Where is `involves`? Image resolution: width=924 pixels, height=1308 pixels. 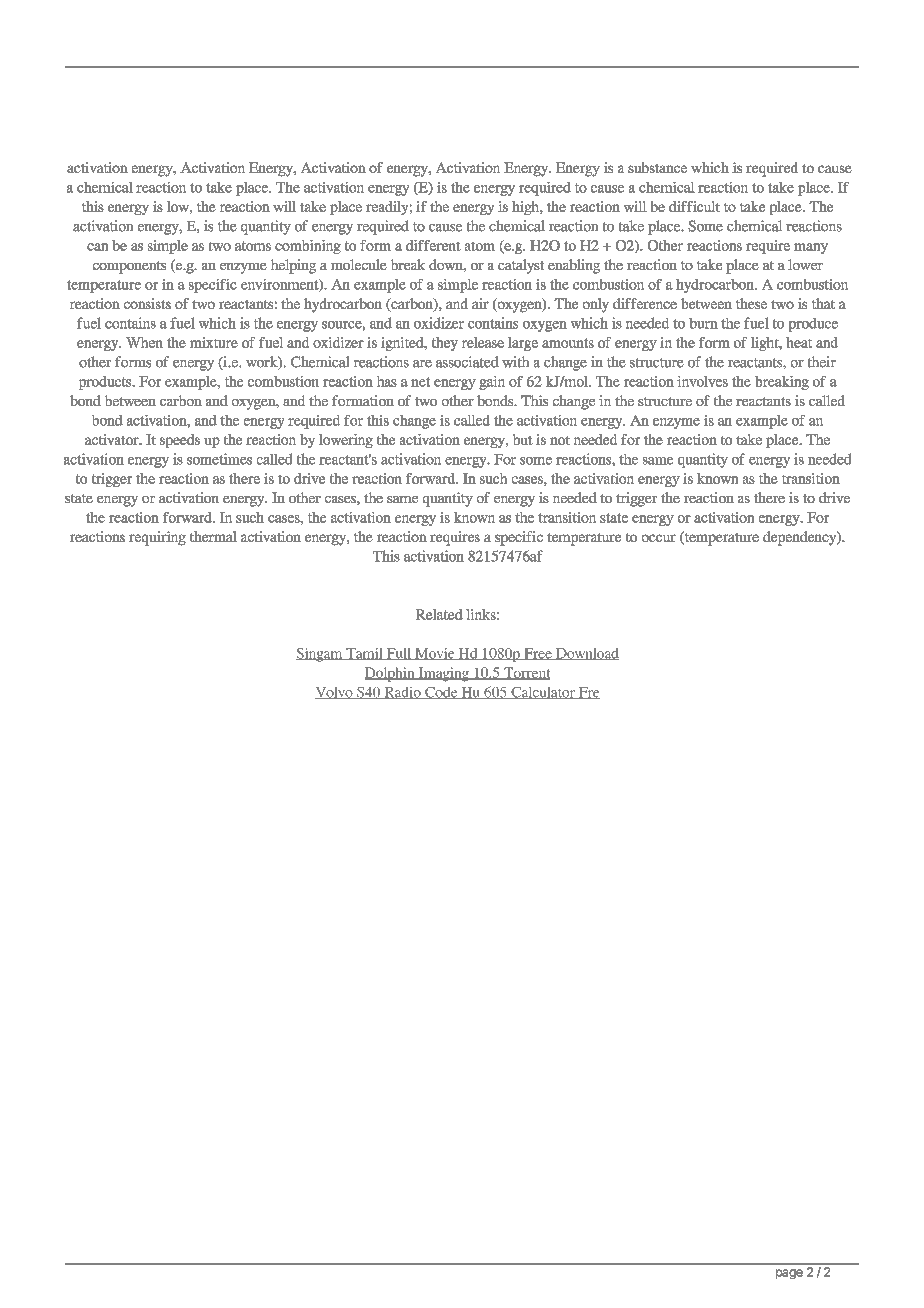 involves is located at coordinates (702, 381).
